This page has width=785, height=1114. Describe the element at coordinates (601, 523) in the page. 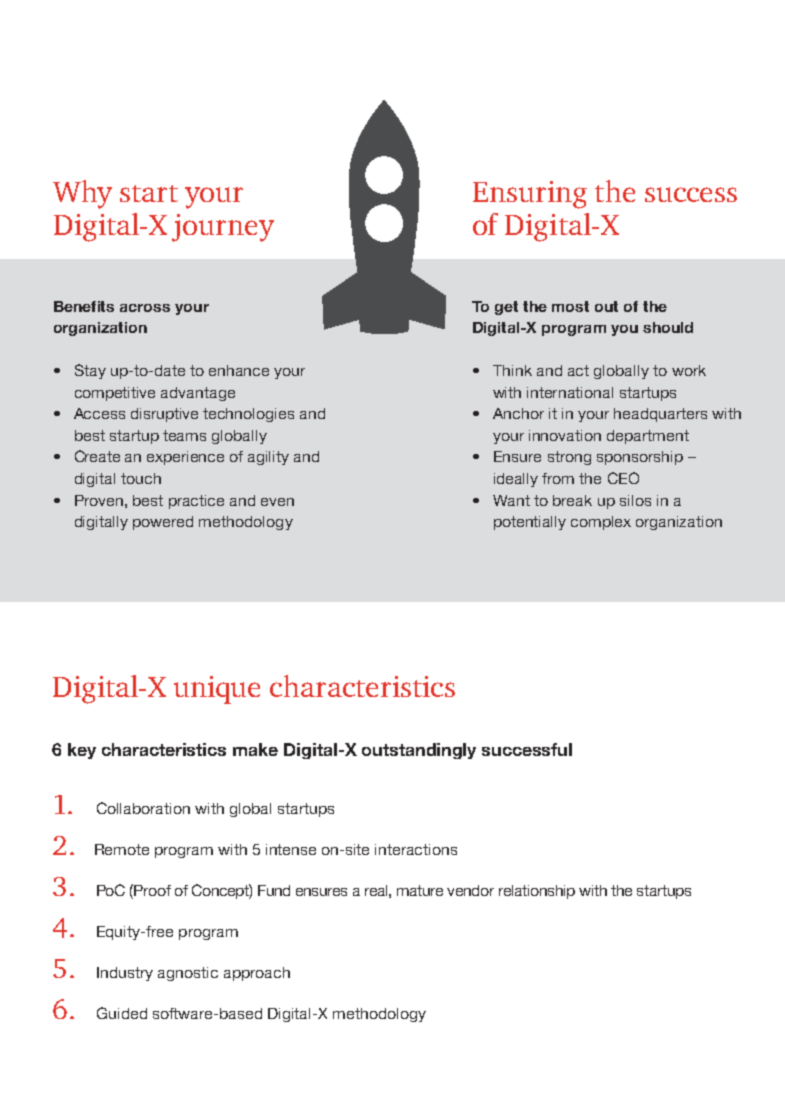

I see `complex` at that location.
